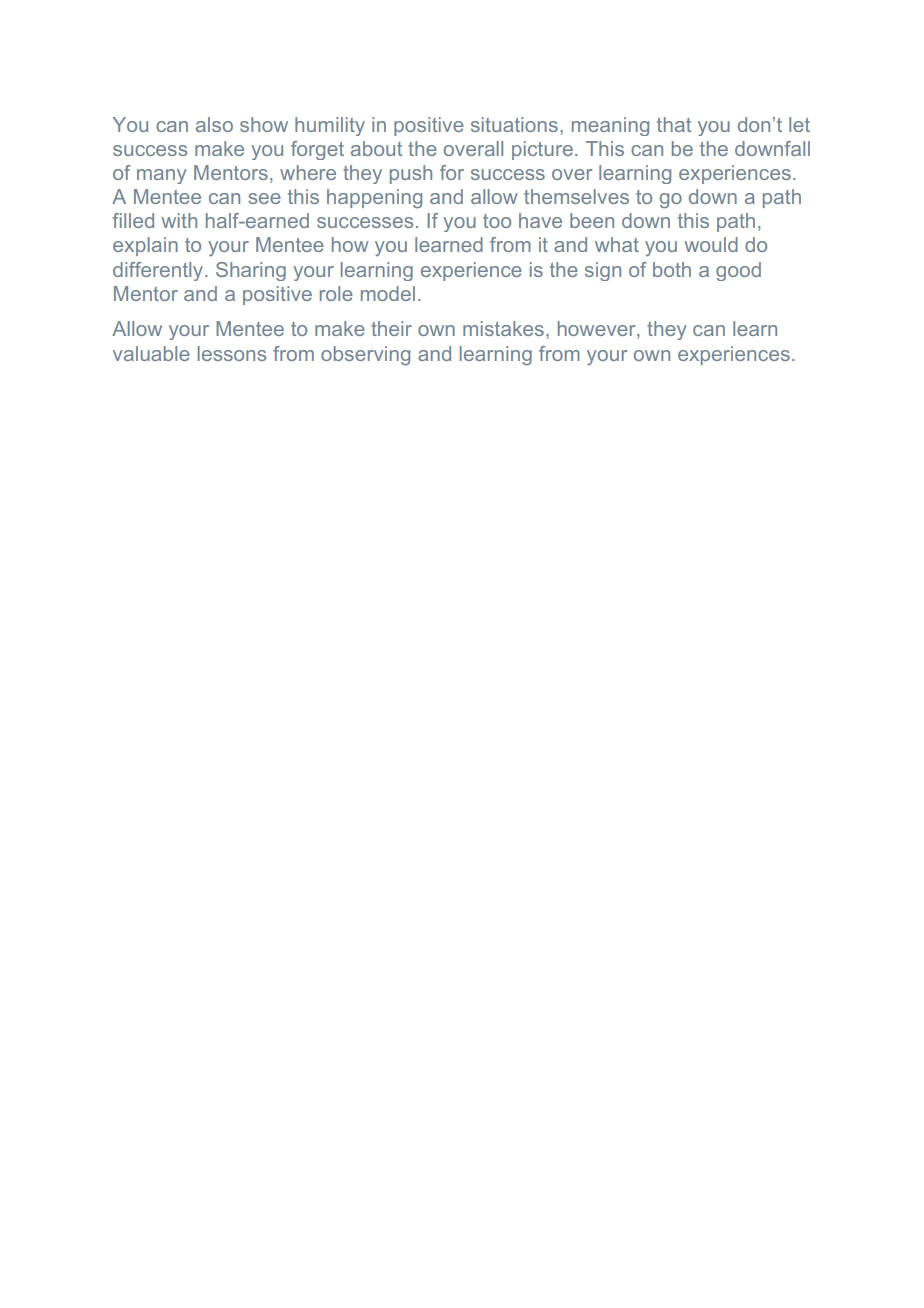  I want to click on lessons, so click(232, 353).
